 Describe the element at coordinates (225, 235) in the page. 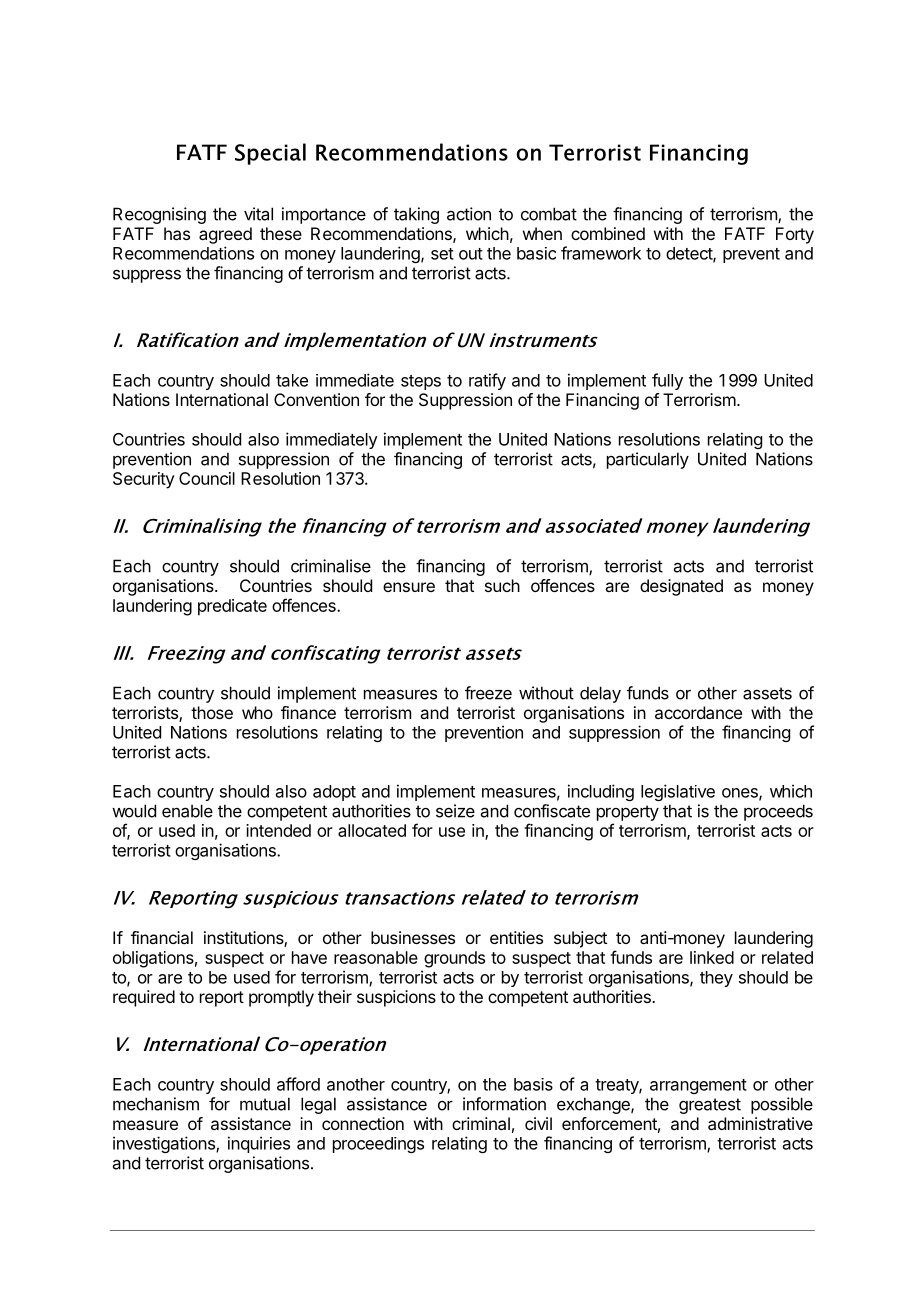

I see `agreed` at that location.
